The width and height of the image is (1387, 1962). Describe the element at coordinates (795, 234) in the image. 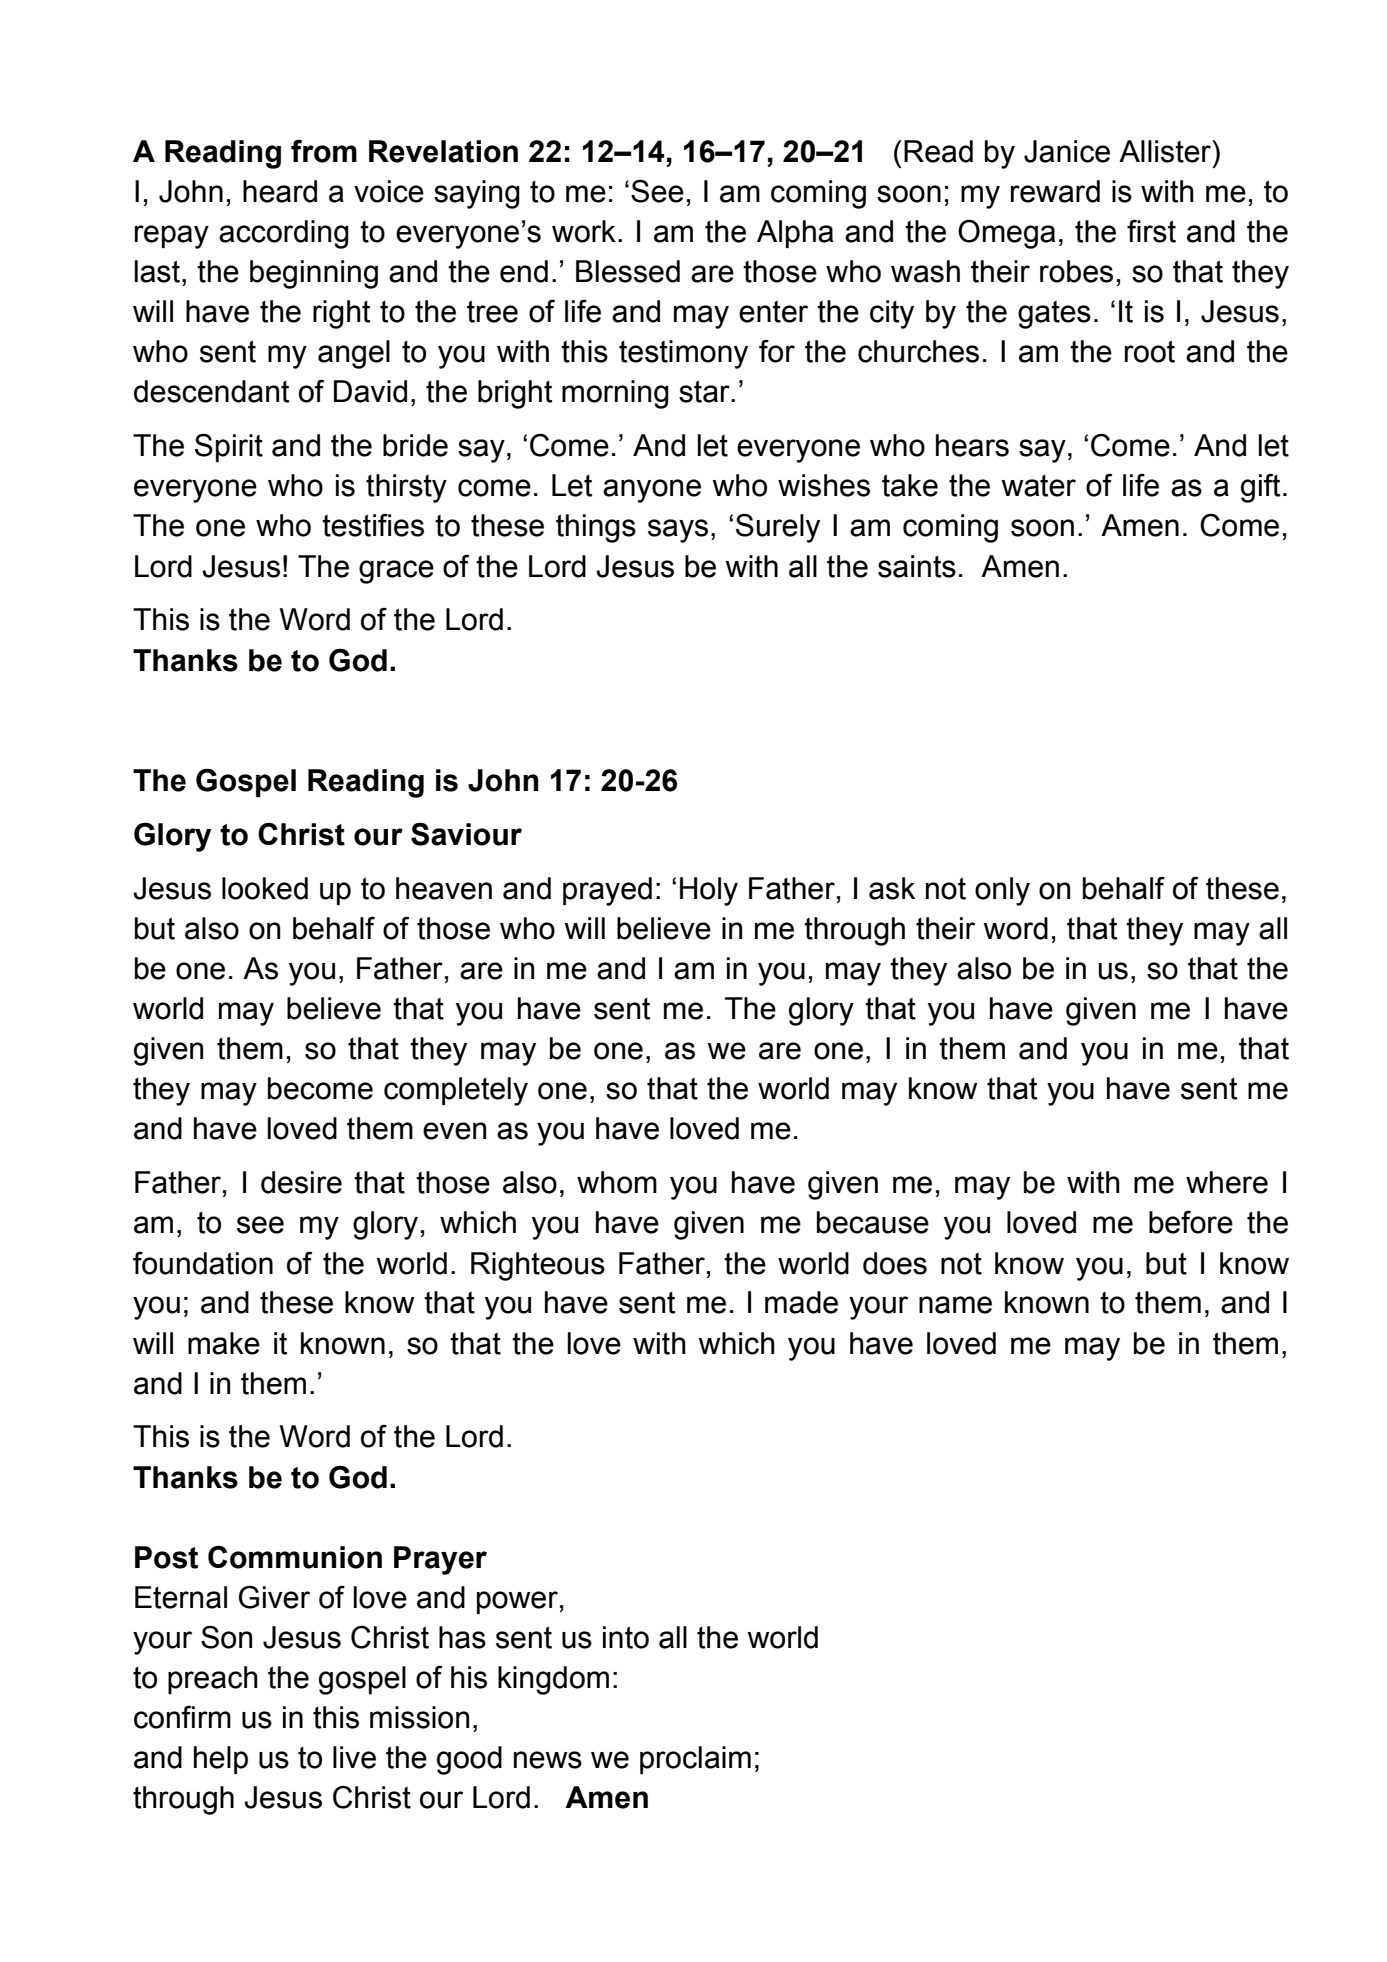

I see `Alpha` at that location.
